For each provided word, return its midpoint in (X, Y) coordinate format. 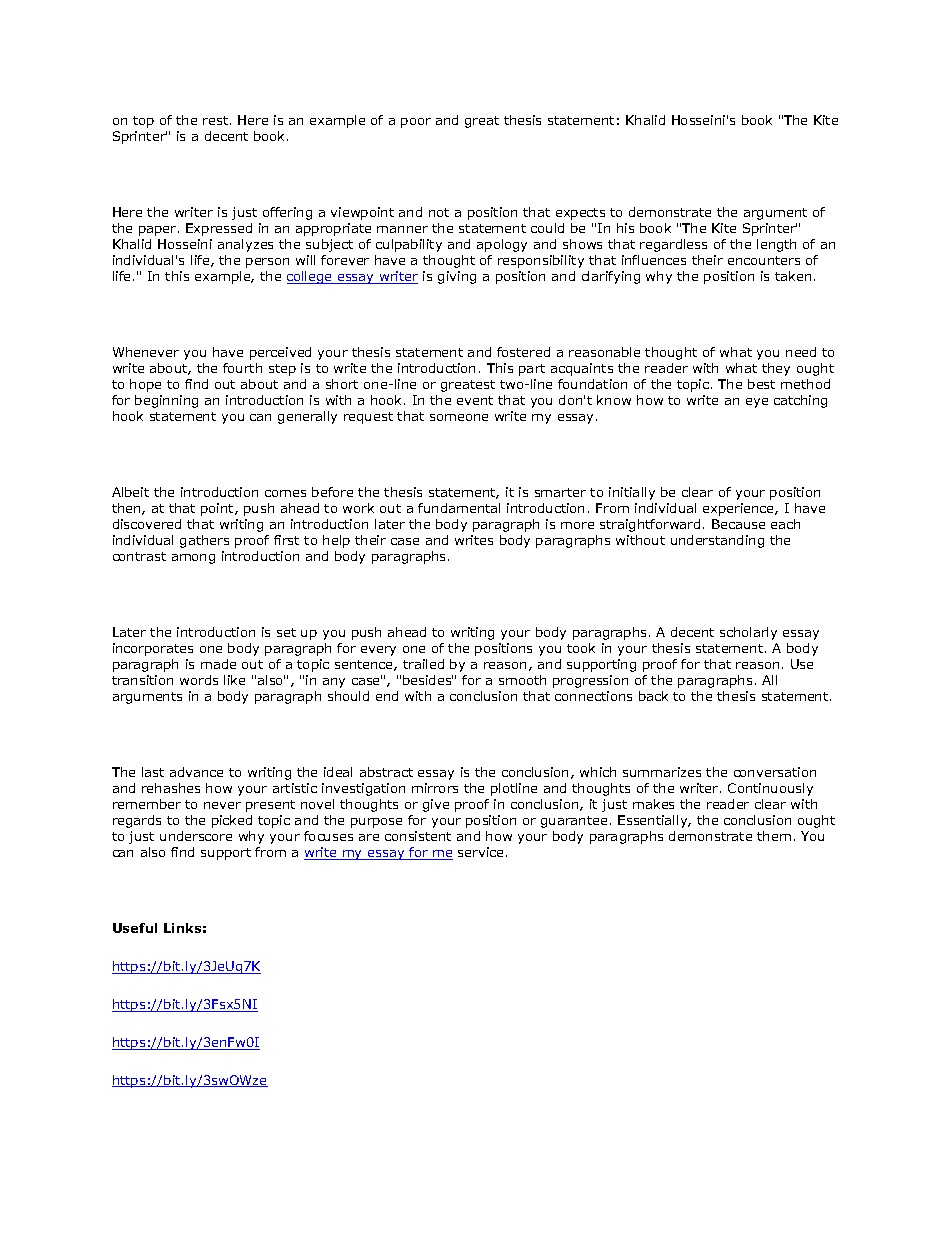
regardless (673, 245)
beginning (166, 401)
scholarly (748, 633)
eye (757, 403)
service (480, 852)
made (218, 664)
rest (217, 120)
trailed (423, 664)
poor (416, 123)
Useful (135, 928)
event (475, 400)
